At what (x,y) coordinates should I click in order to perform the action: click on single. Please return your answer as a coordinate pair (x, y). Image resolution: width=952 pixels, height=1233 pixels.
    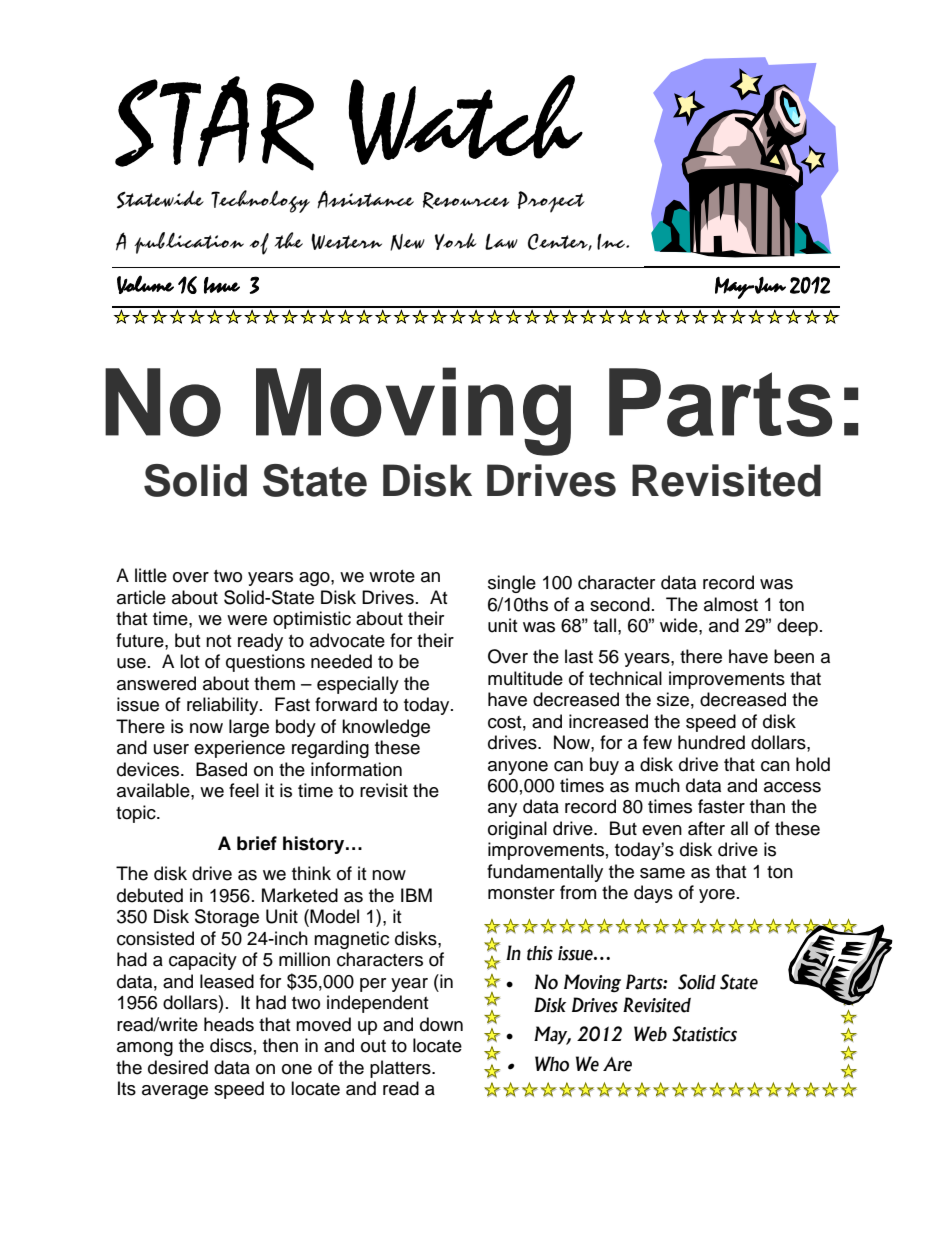
    Looking at the image, I should click on (512, 584).
